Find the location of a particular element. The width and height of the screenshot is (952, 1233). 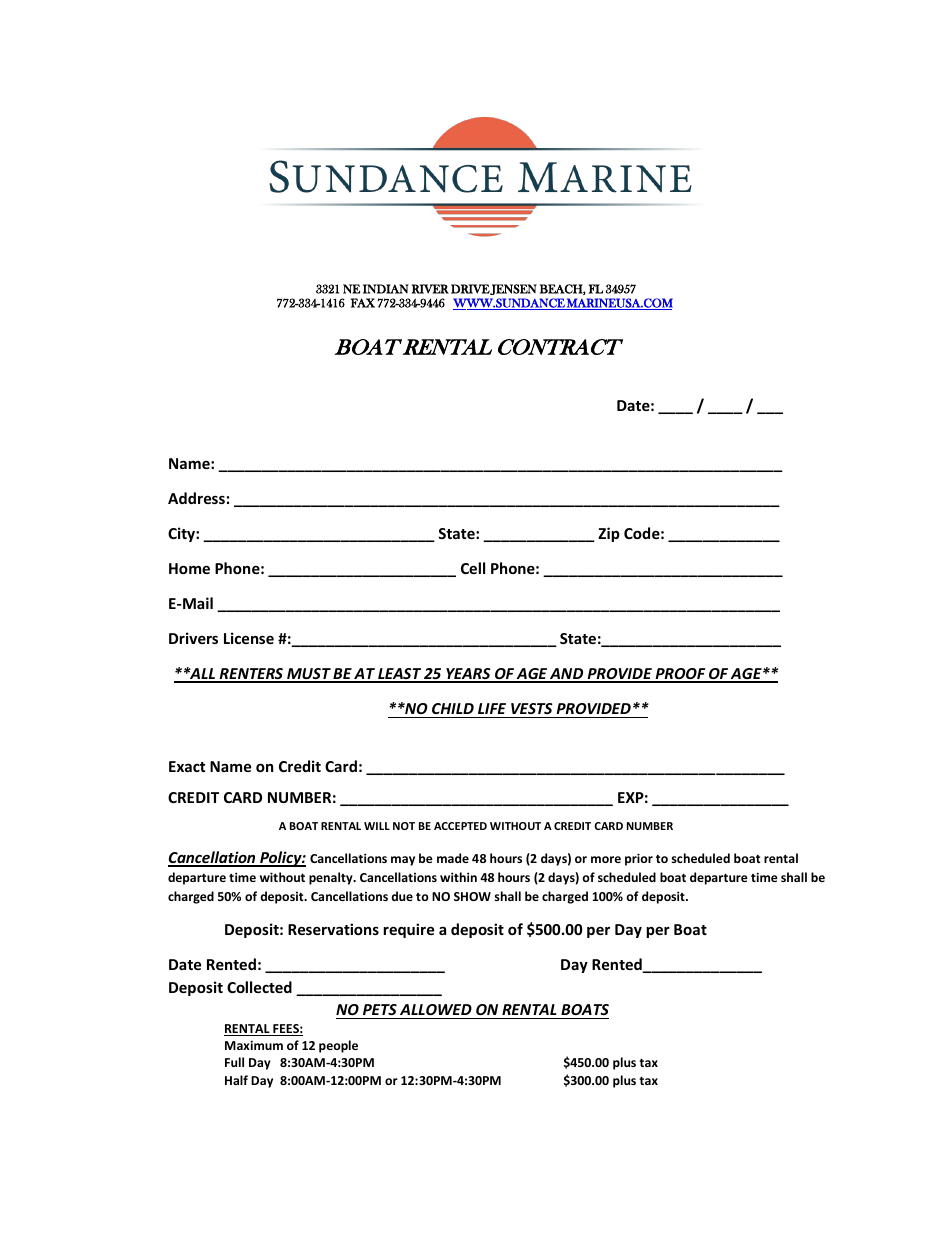

more is located at coordinates (606, 859).
